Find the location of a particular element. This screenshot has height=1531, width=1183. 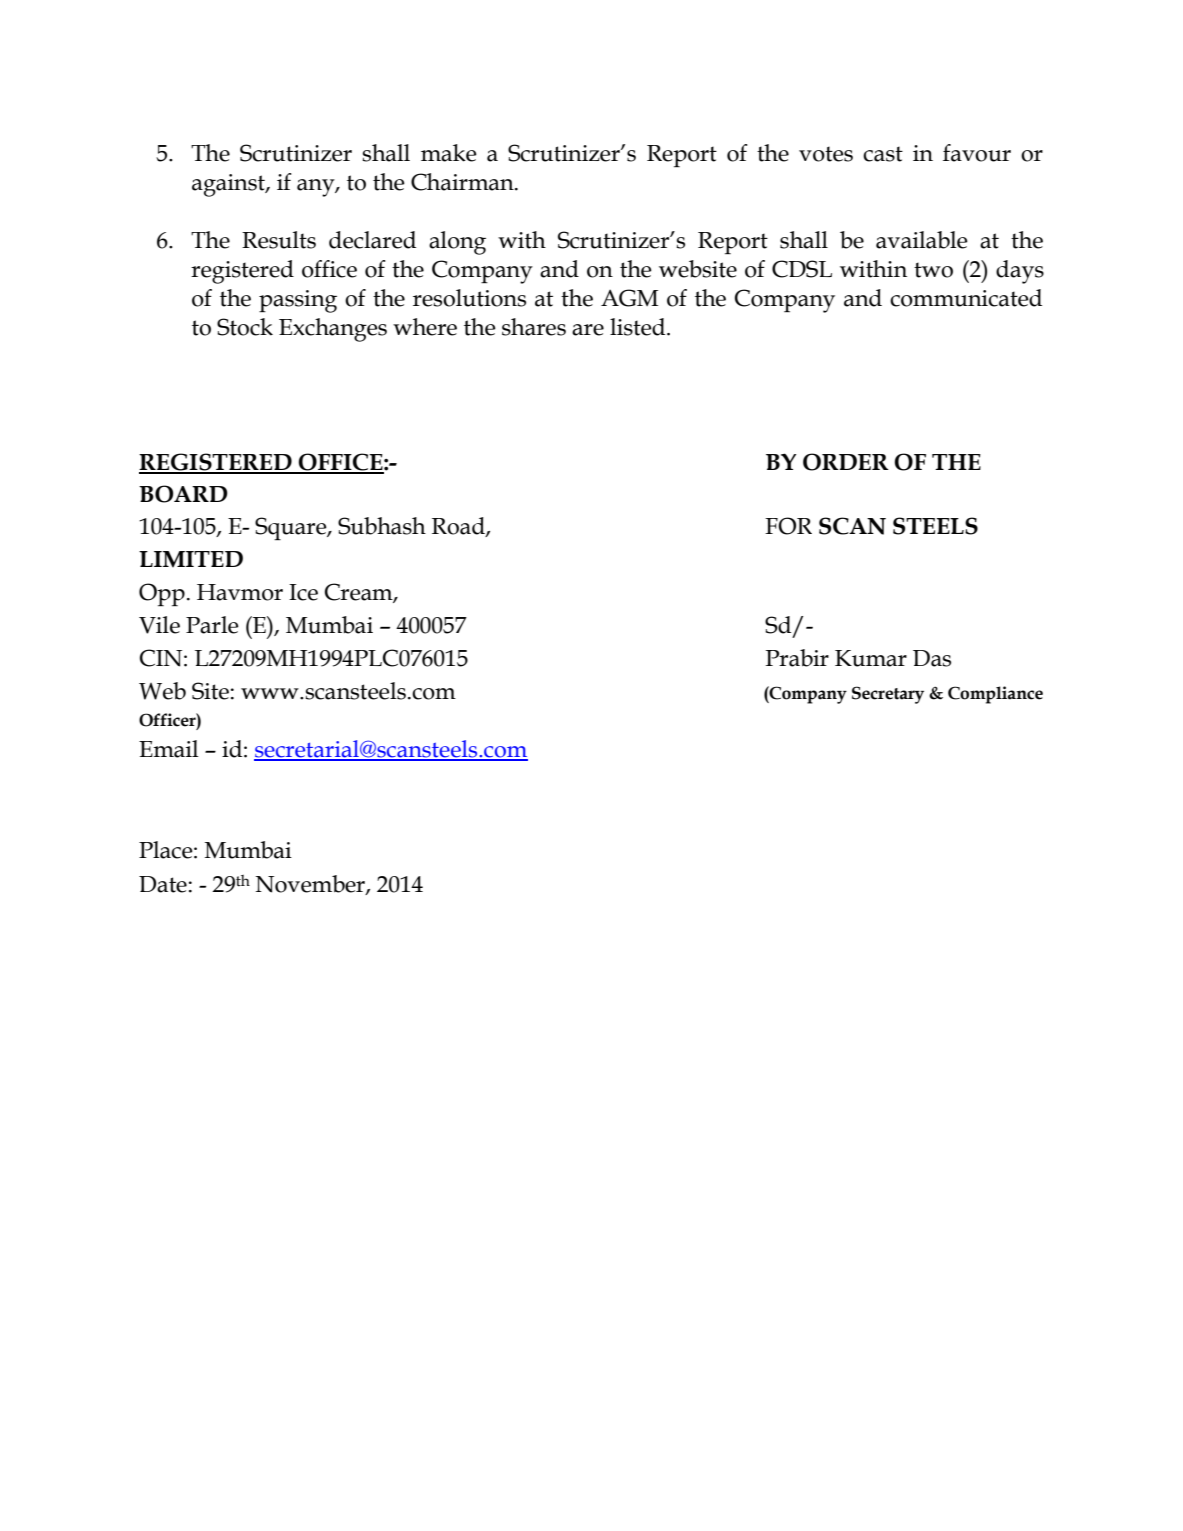

cast is located at coordinates (883, 154).
